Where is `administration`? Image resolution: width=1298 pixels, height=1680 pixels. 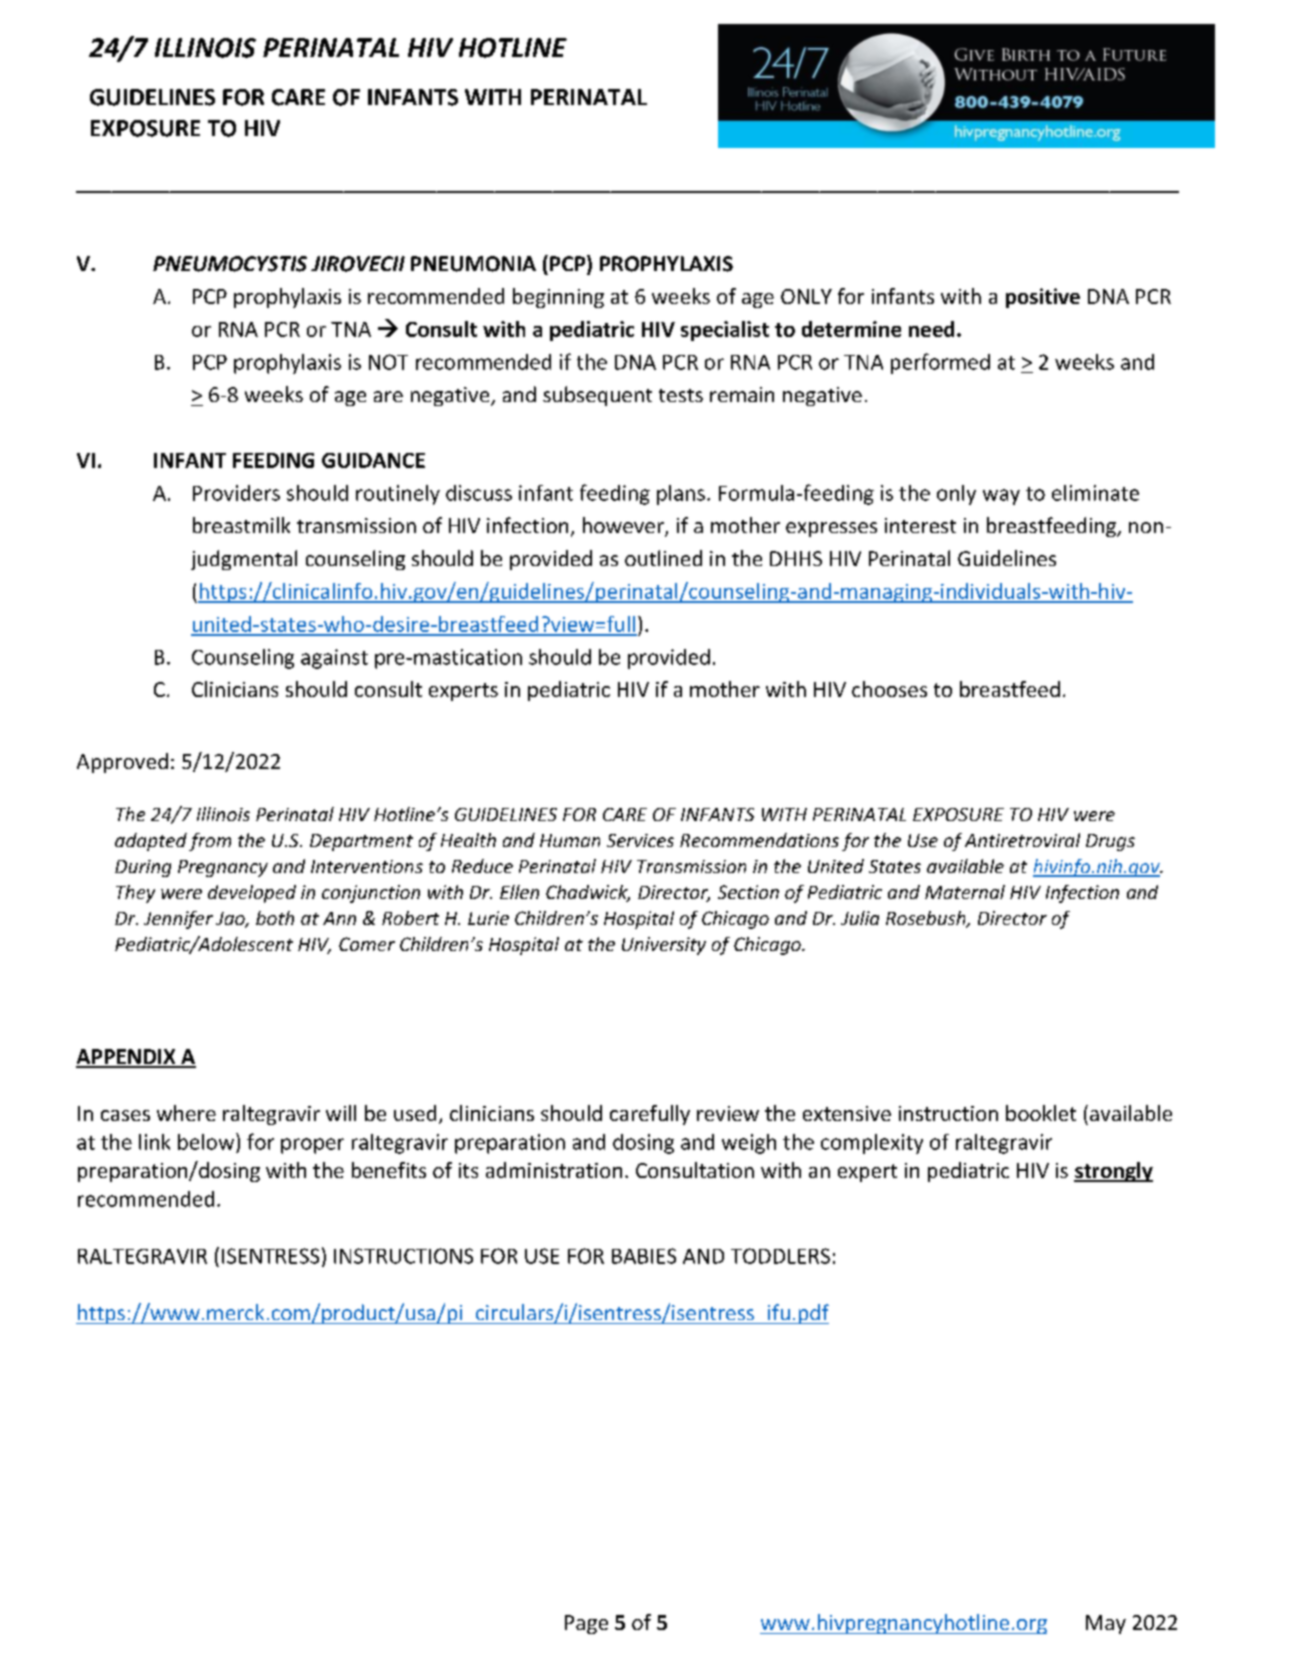
administration is located at coordinates (554, 1170).
